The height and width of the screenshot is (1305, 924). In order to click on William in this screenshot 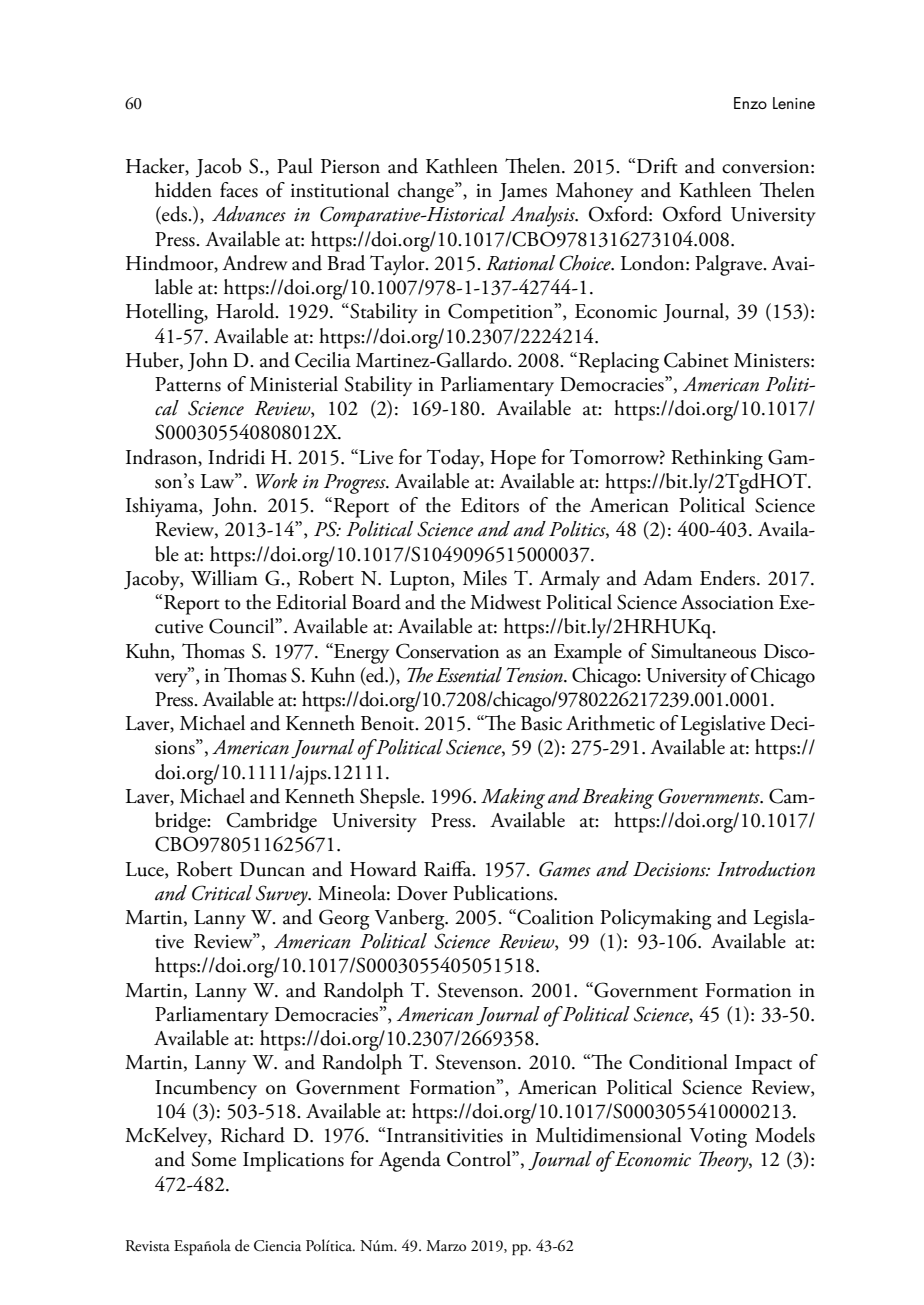, I will do `click(224, 578)`.
